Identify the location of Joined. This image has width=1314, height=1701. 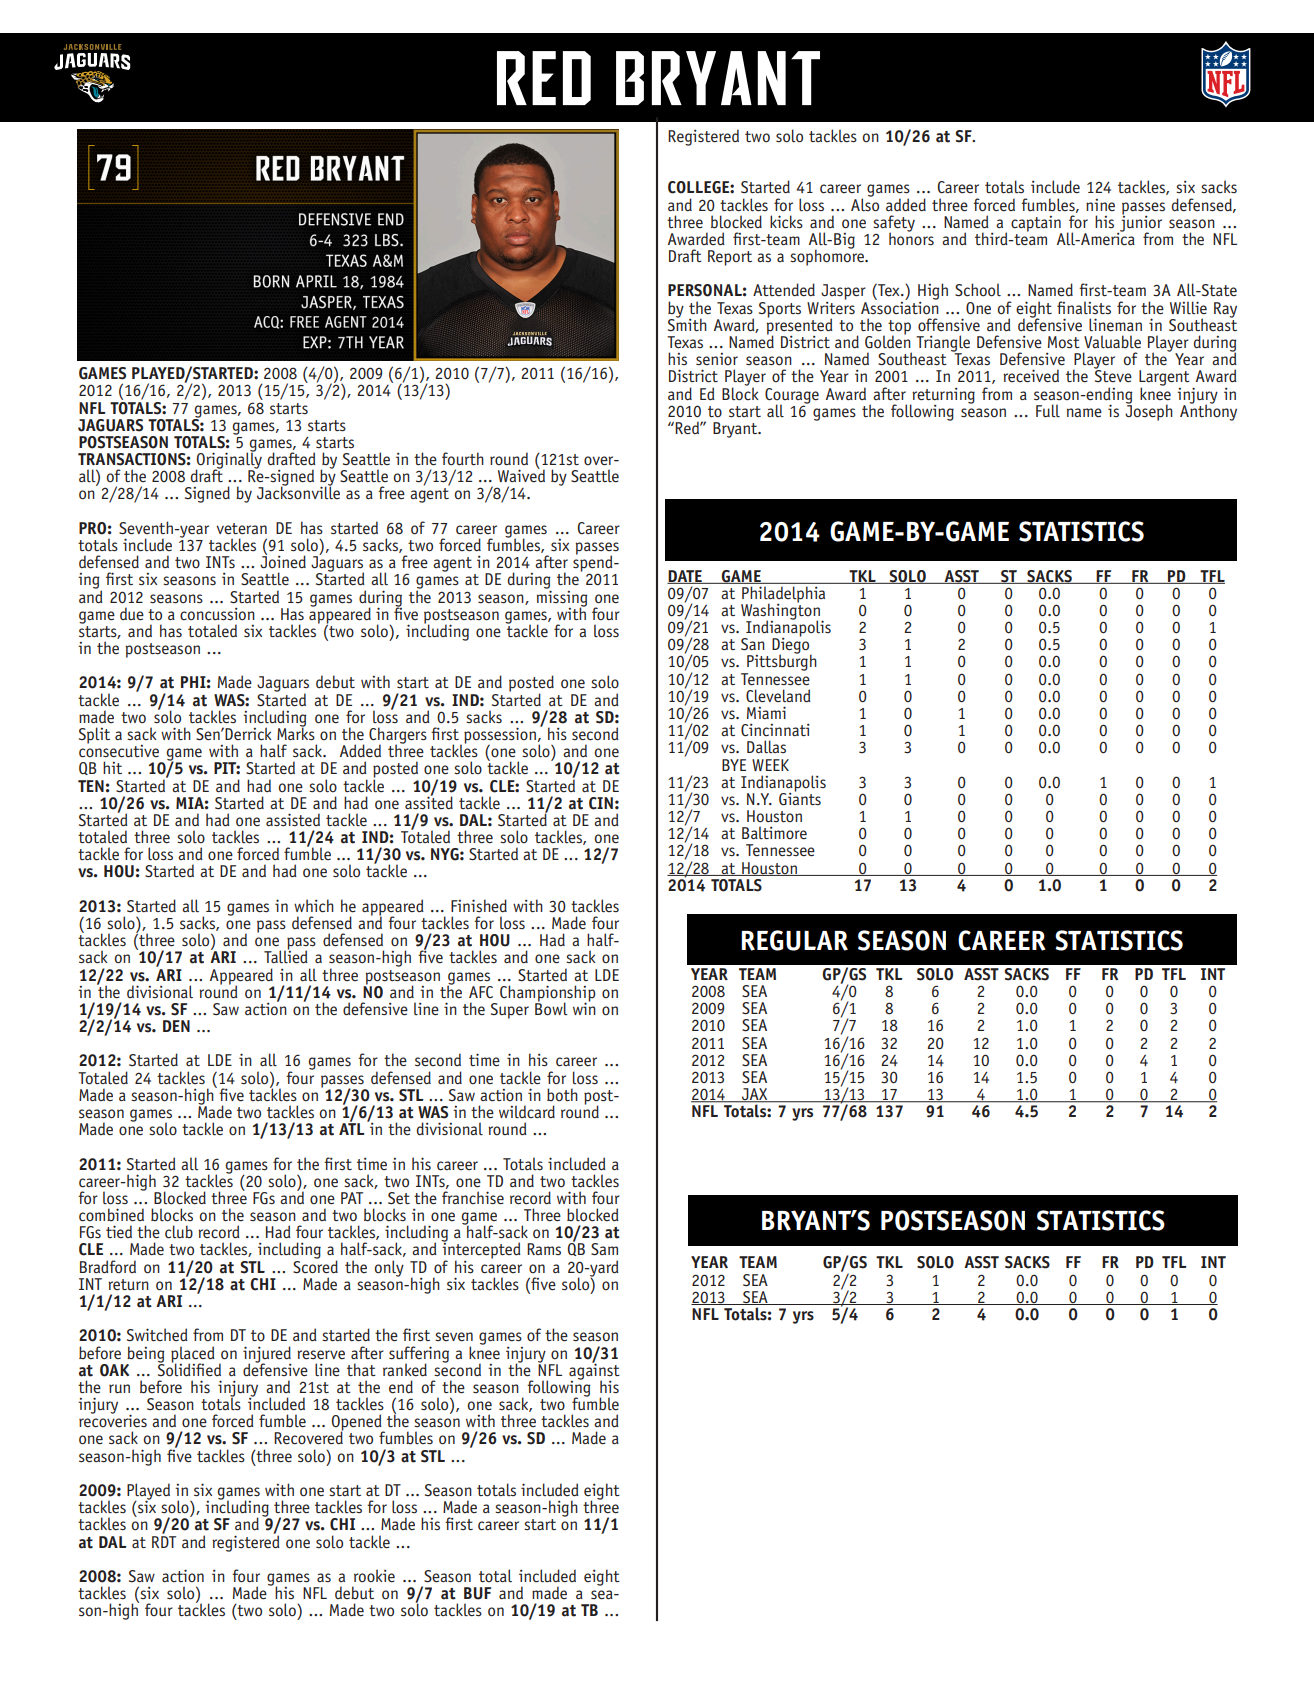
(283, 561).
